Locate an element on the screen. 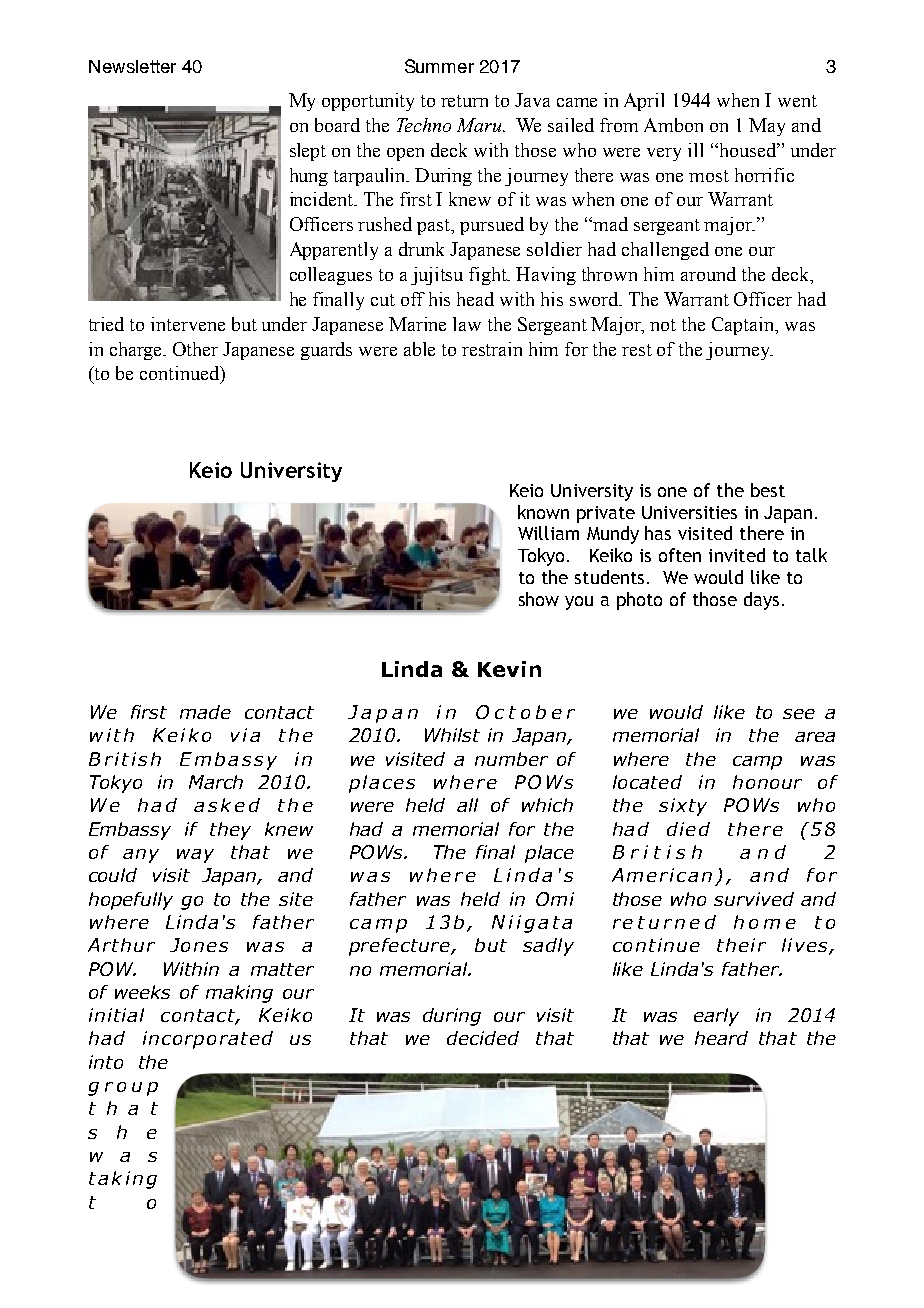 The height and width of the screenshot is (1308, 924). number is located at coordinates (511, 759).
